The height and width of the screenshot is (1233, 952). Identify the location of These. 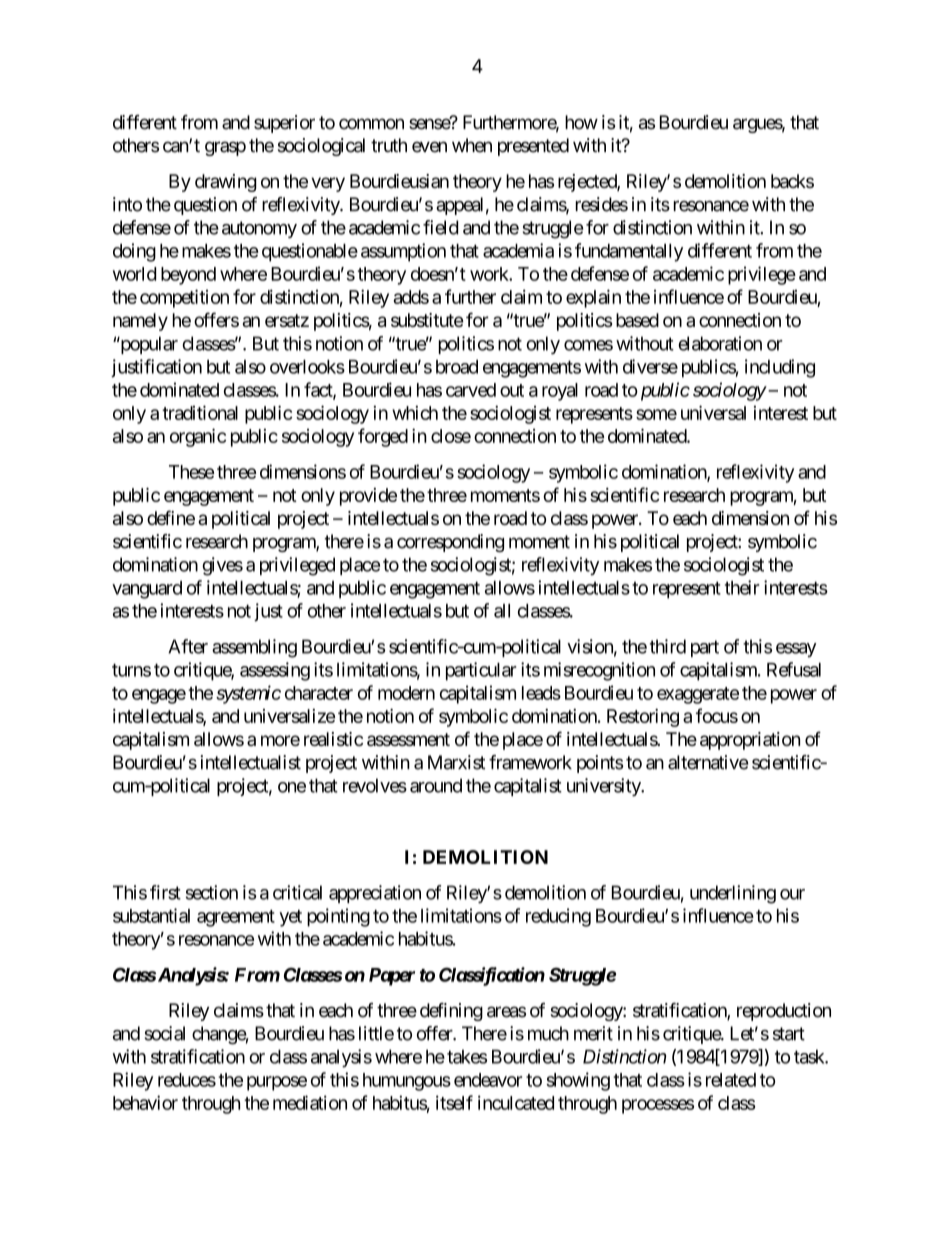
(191, 472).
